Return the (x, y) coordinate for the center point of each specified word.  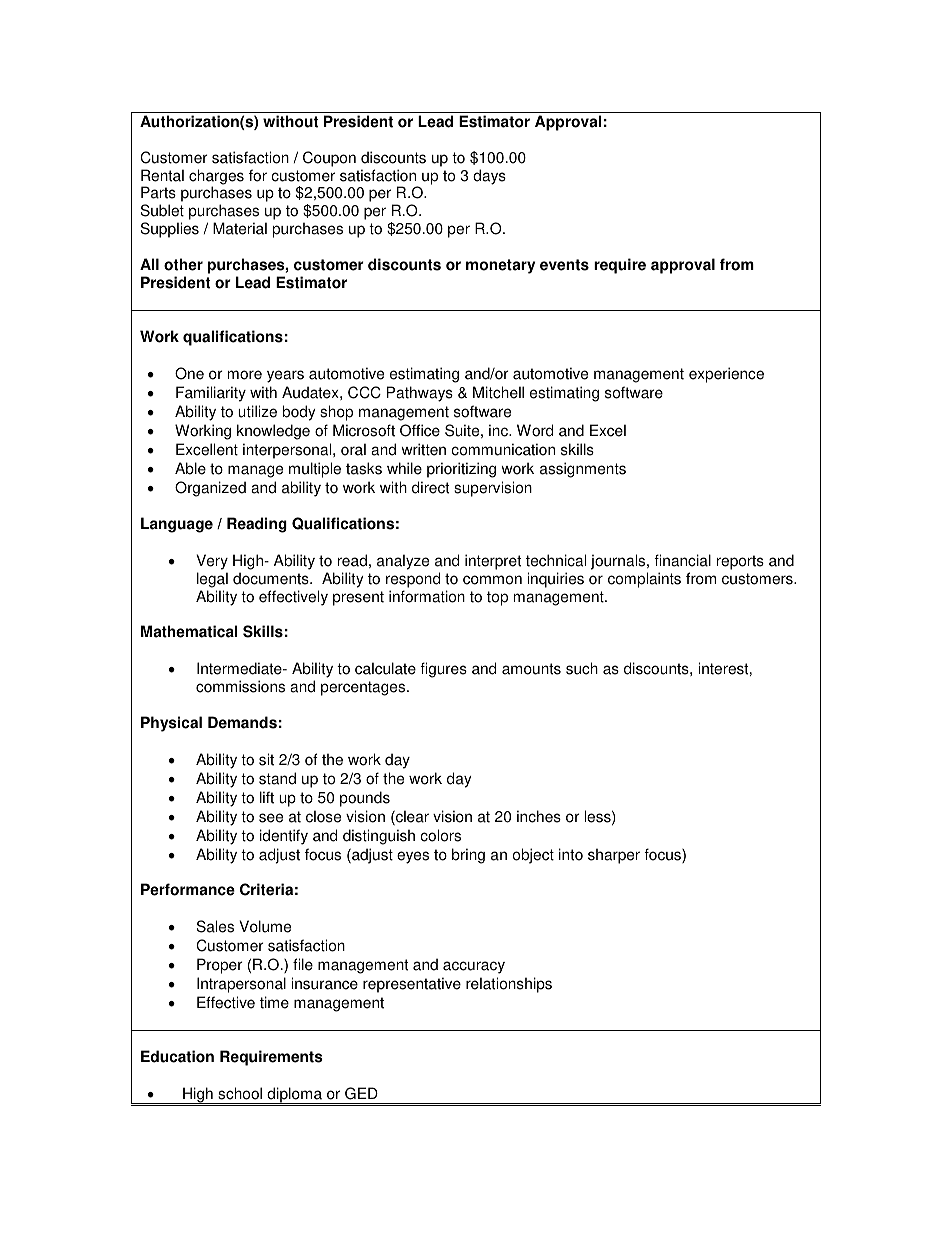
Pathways (420, 394)
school (240, 1093)
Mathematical (189, 631)
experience (726, 375)
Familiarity (211, 394)
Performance (188, 889)
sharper (614, 856)
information (427, 596)
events (564, 265)
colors (440, 835)
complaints (644, 580)
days (489, 177)
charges (216, 178)
